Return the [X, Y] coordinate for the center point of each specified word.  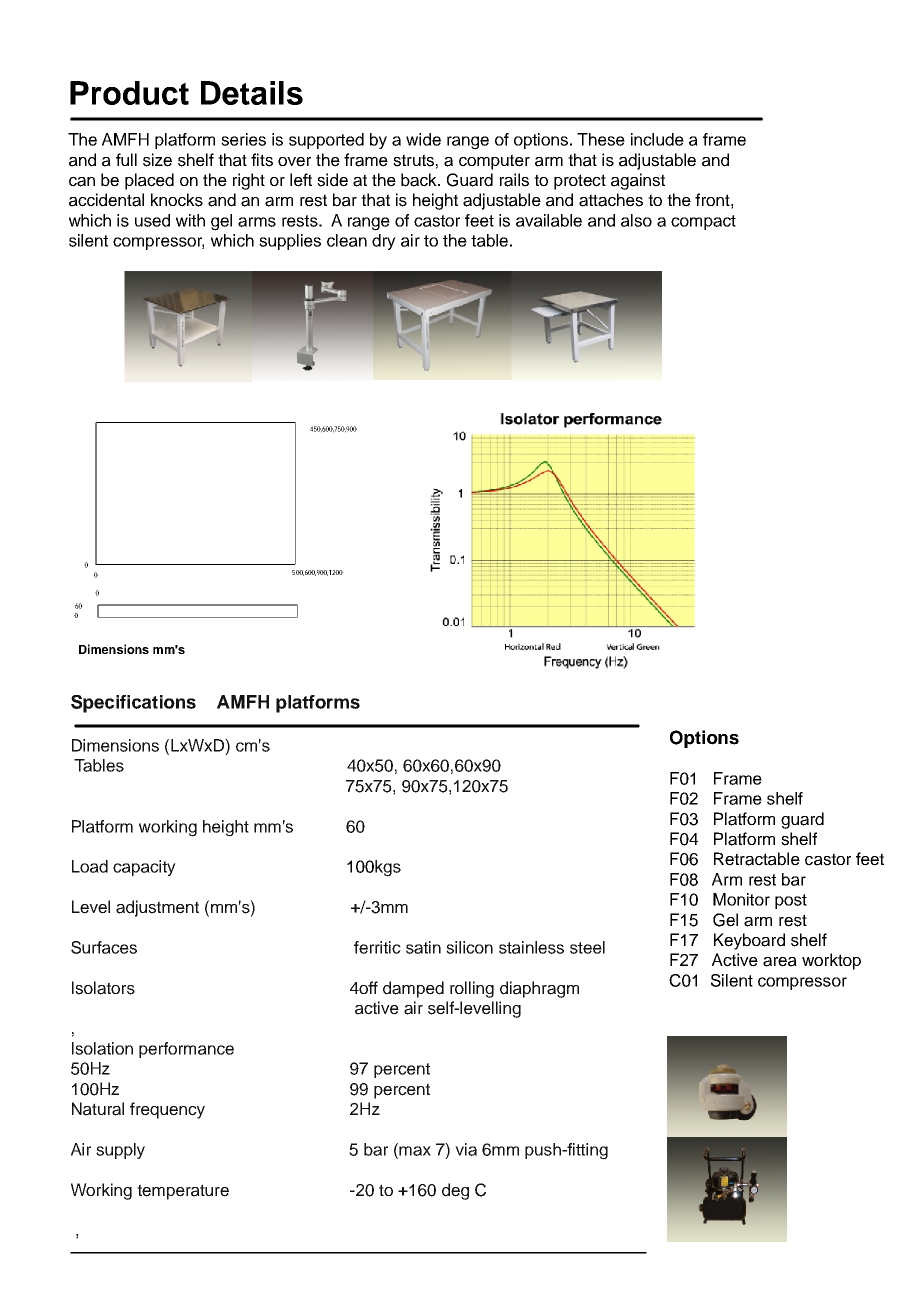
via [466, 1149]
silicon [469, 947]
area [780, 962]
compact [703, 222]
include [657, 139]
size [157, 160]
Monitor [741, 899]
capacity [144, 868]
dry [384, 242]
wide [423, 139]
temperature [183, 1192]
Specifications [133, 704]
